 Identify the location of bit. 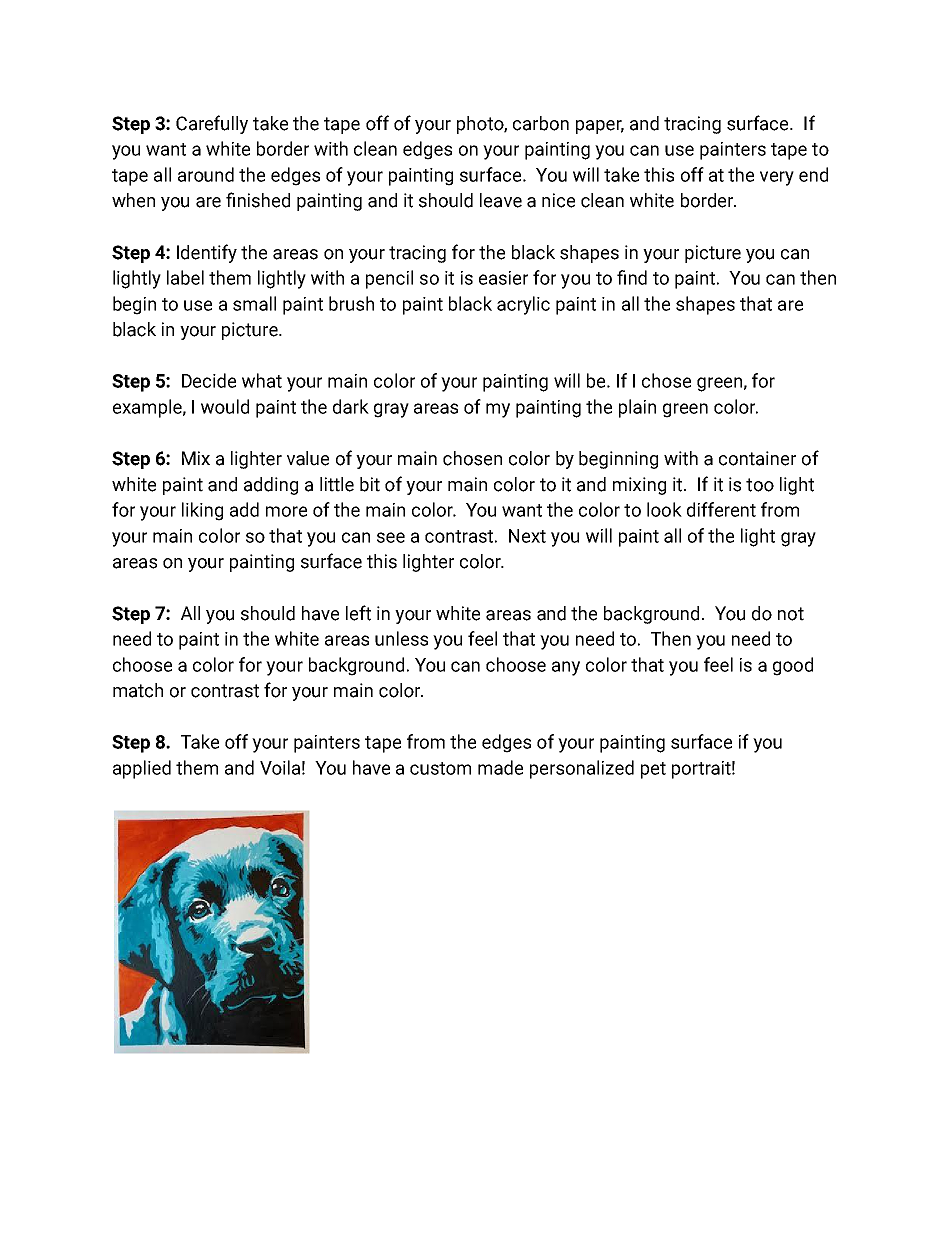
(370, 484).
